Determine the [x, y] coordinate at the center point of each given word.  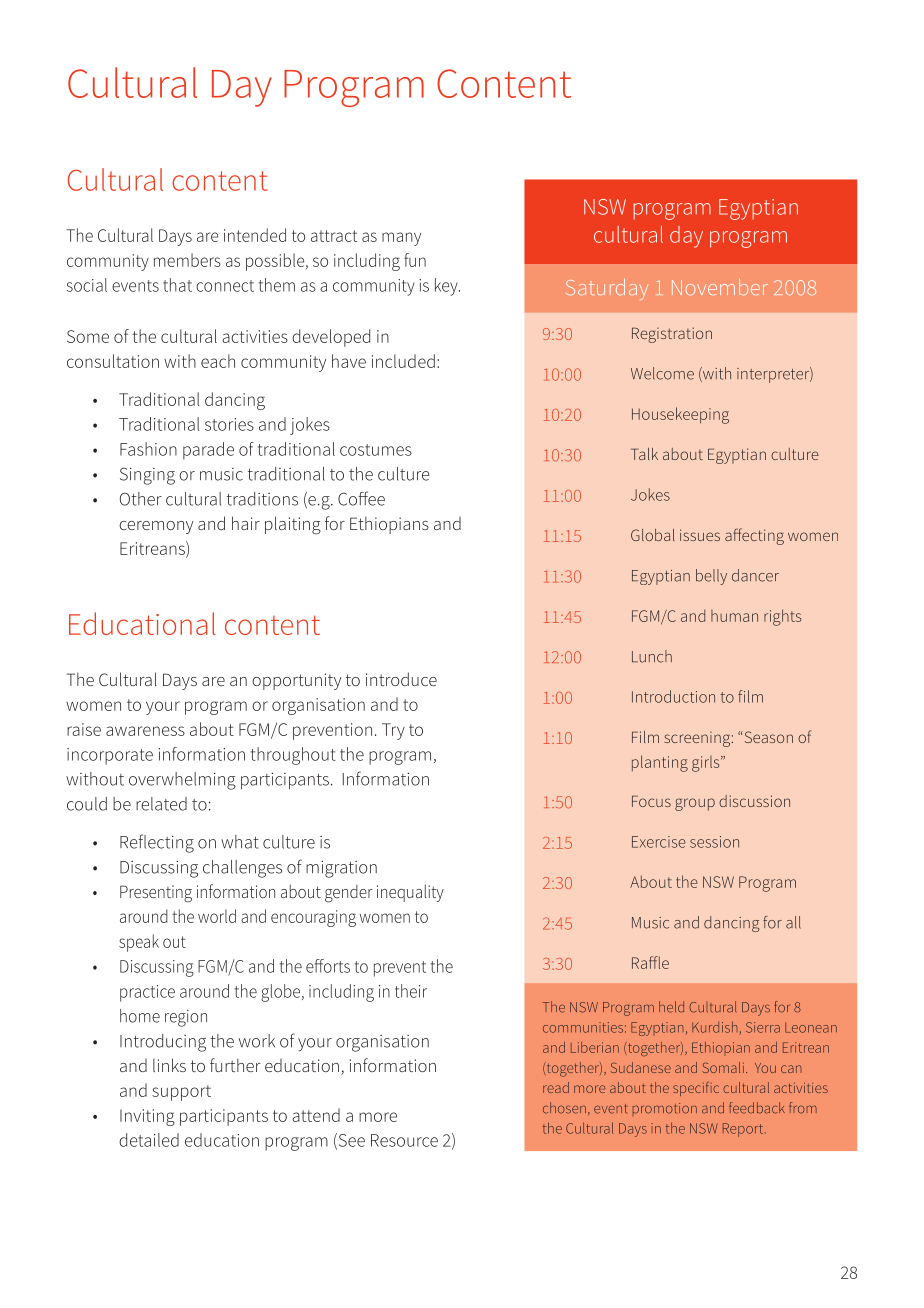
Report [744, 1130]
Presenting [156, 894]
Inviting [147, 1117]
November [720, 287]
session [714, 842]
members [187, 260]
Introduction [673, 696]
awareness [145, 731]
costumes [376, 450]
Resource [404, 1140]
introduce [401, 679]
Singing [147, 476]
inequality [410, 893]
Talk [644, 454]
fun [415, 260]
